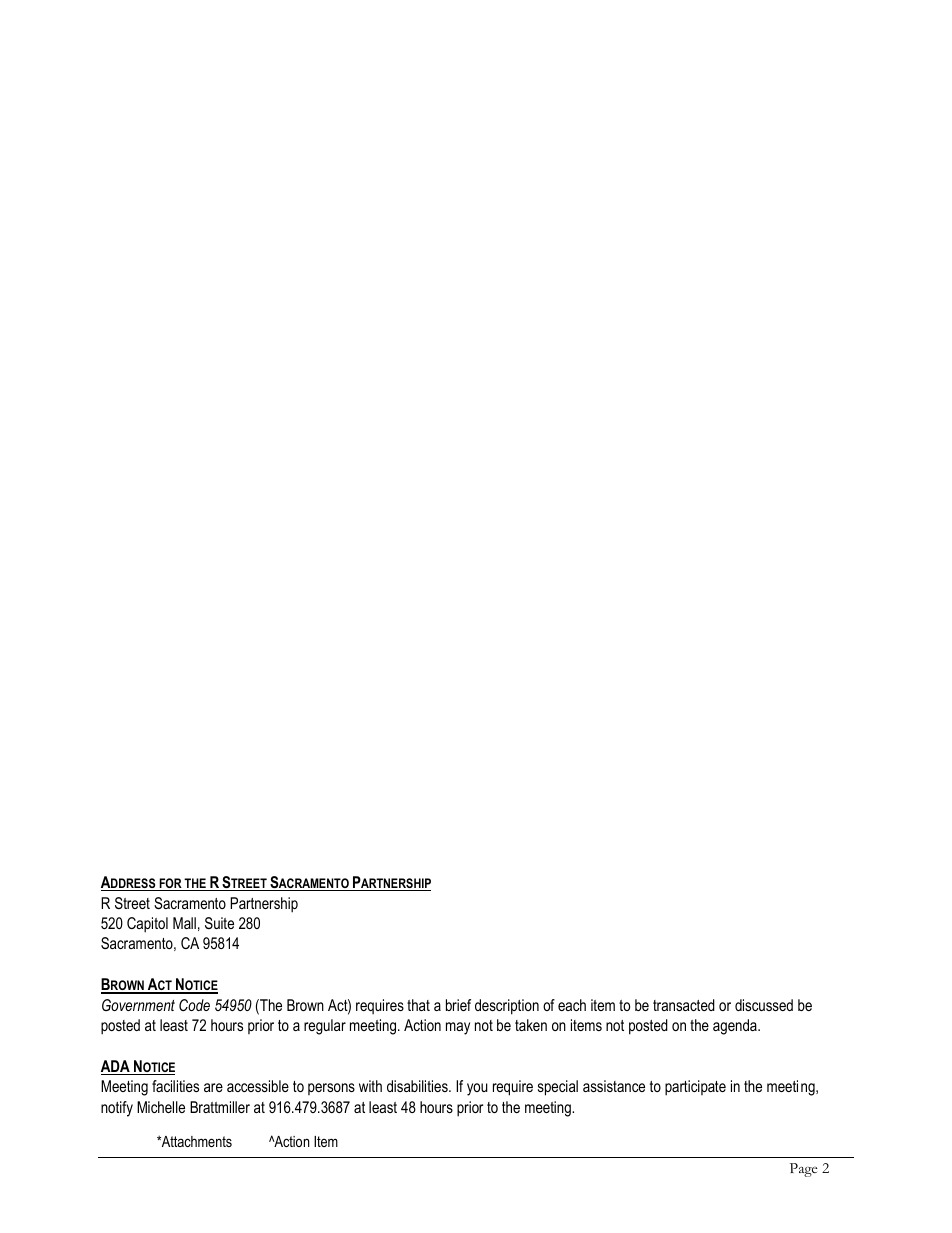 Image resolution: width=952 pixels, height=1233 pixels. Describe the element at coordinates (458, 1005) in the image. I see `brief` at that location.
